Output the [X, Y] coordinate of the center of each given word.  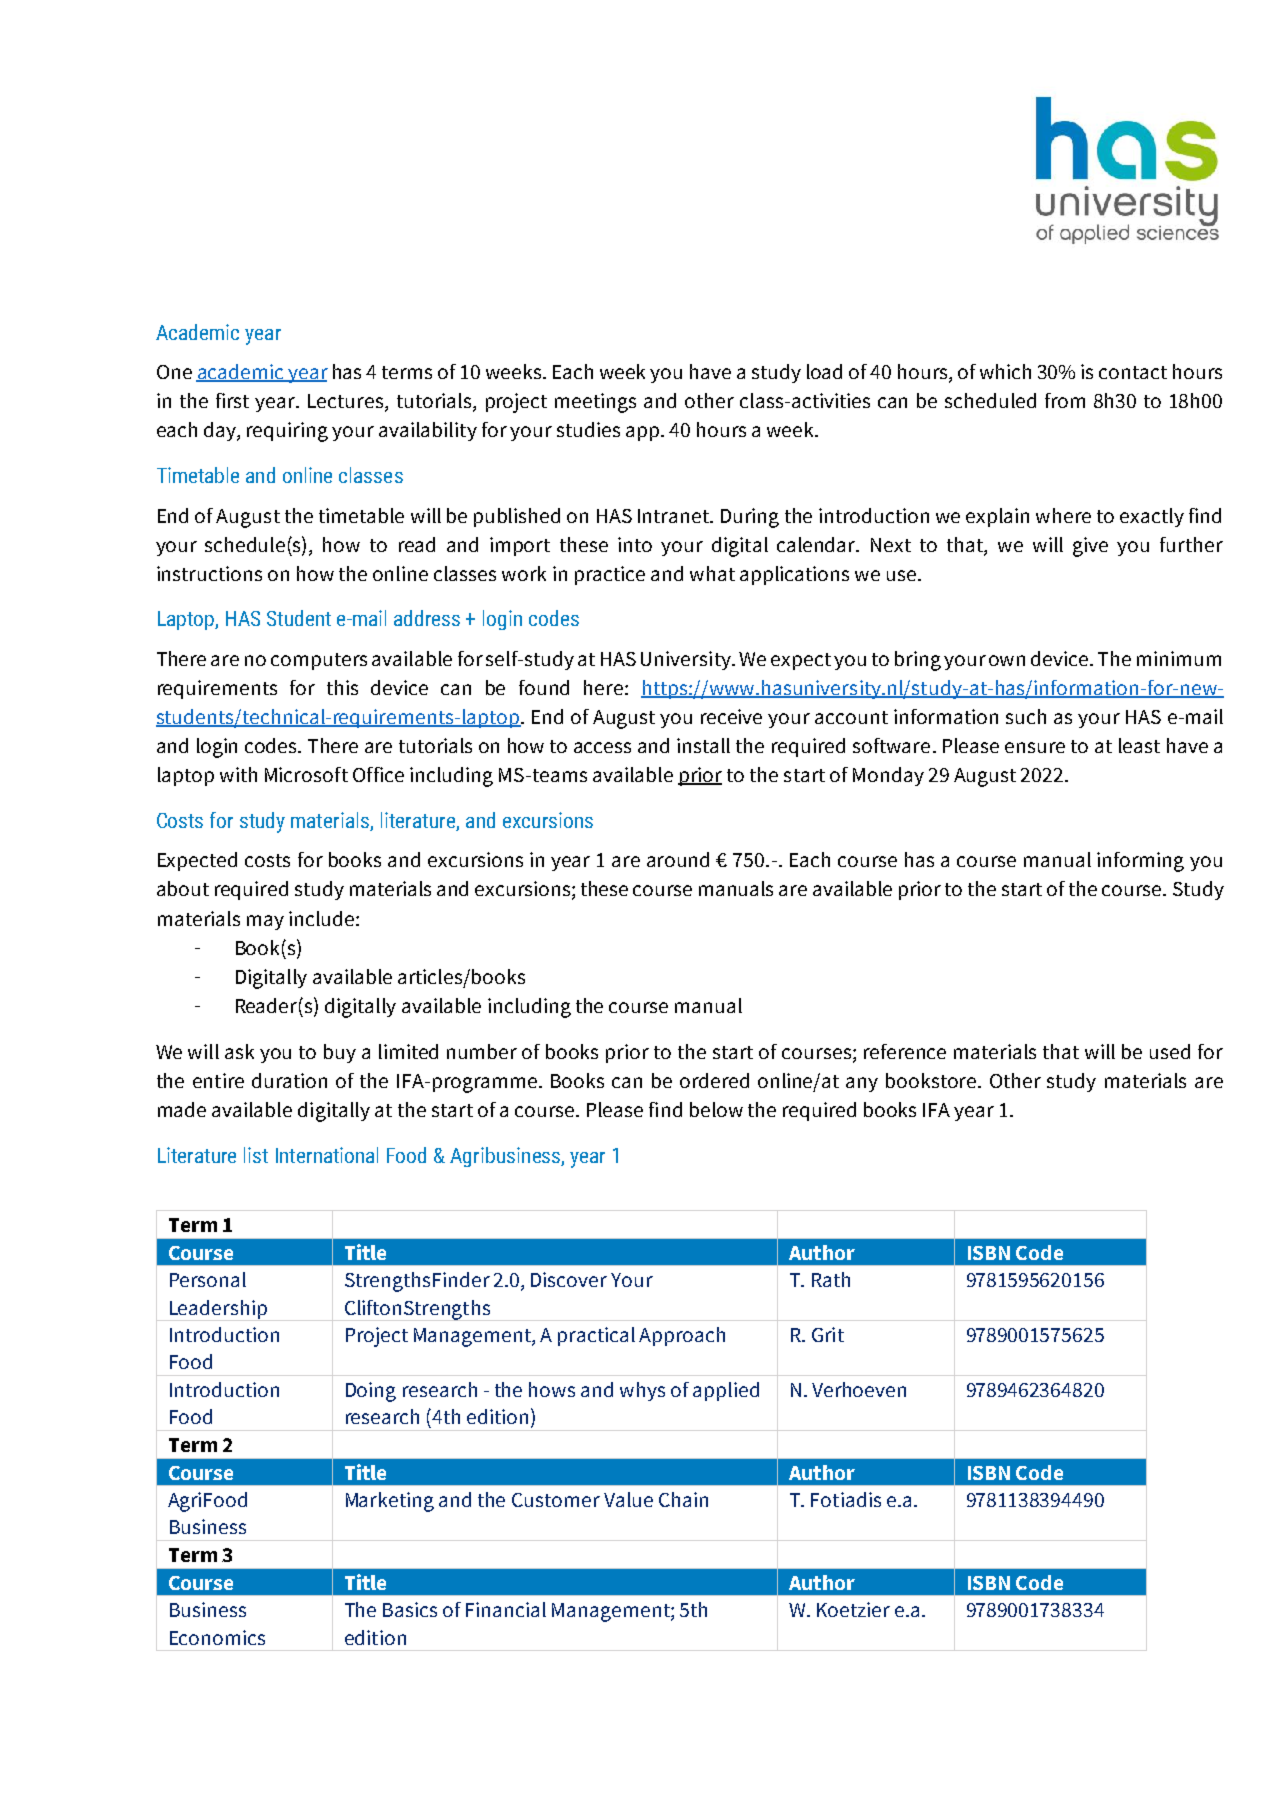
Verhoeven [859, 1389]
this [342, 687]
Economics [217, 1637]
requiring [287, 432]
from [1065, 400]
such [1026, 716]
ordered [714, 1080]
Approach [682, 1336]
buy [340, 1053]
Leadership [218, 1310]
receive [731, 716]
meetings [595, 403]
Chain [683, 1499]
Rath [831, 1279]
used [1170, 1051]
